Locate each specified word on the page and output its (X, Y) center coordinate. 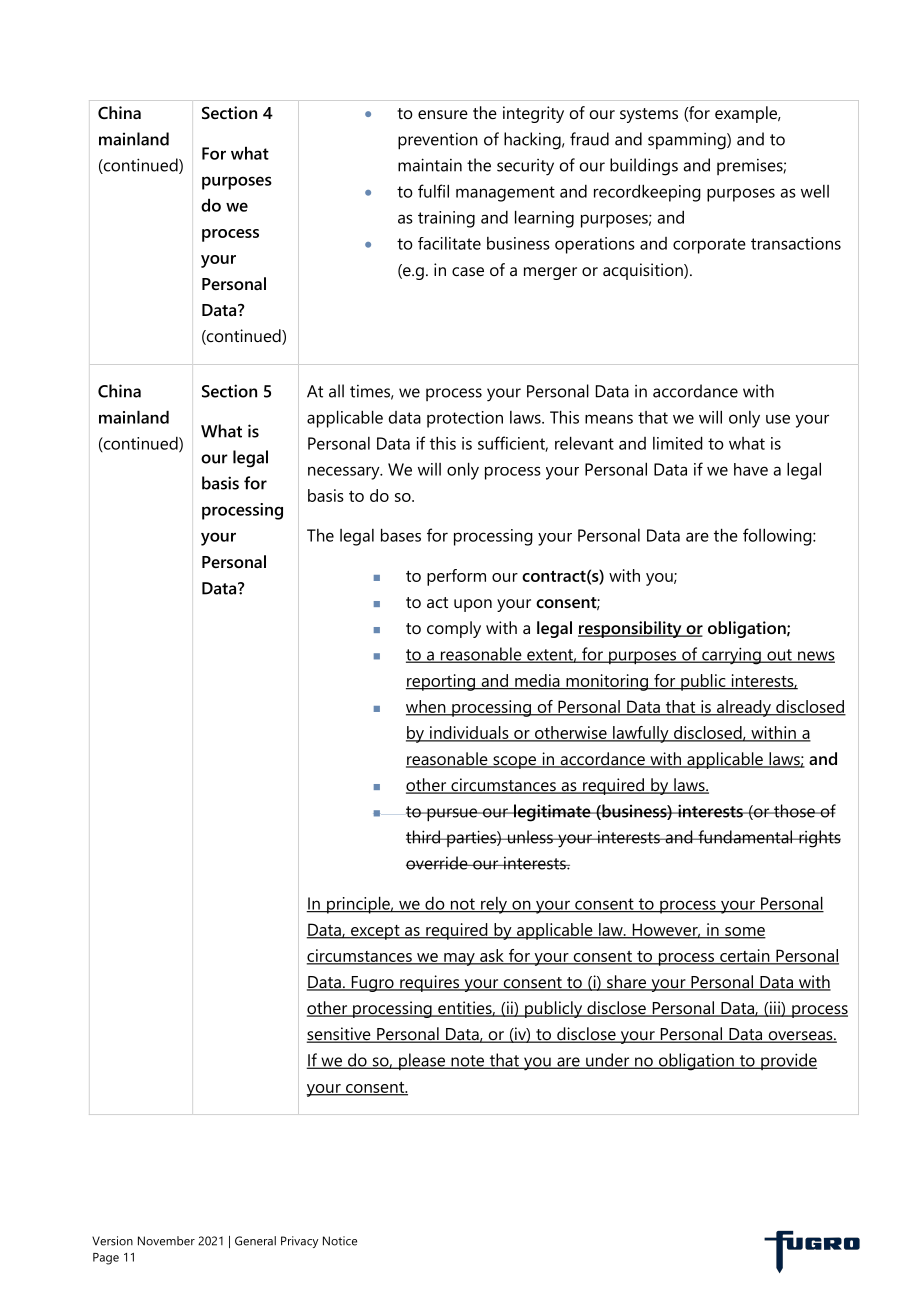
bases (401, 535)
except (375, 932)
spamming (688, 141)
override (438, 863)
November (166, 1241)
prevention (438, 141)
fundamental (745, 837)
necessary (345, 473)
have (751, 469)
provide (788, 1061)
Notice (340, 1241)
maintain (430, 165)
